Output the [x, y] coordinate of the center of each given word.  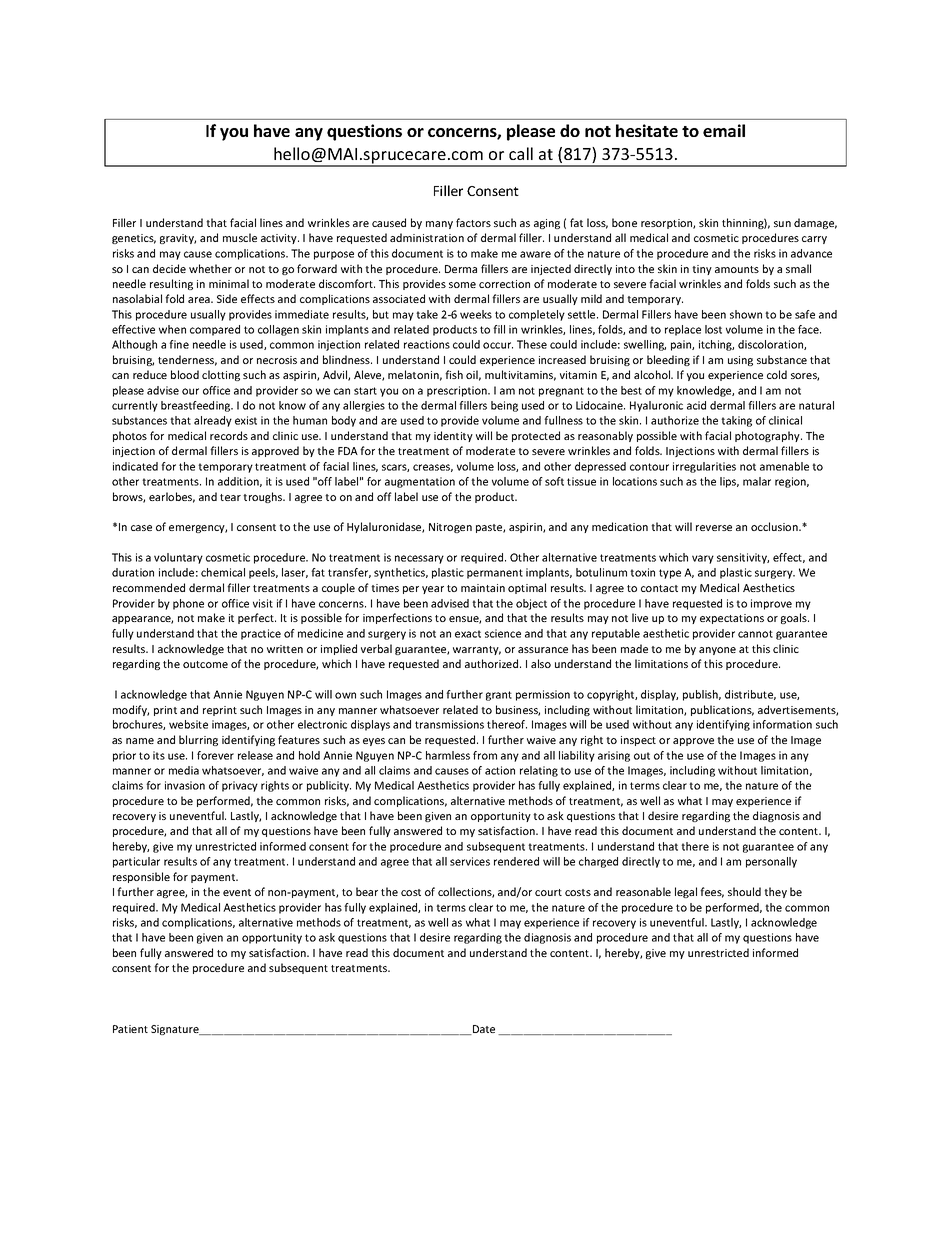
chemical [223, 572]
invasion [185, 785]
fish [454, 374]
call [521, 153]
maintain [483, 588]
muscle [240, 237]
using [740, 361]
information [782, 724]
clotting [221, 375]
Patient [130, 1029]
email [724, 130]
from [485, 755]
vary [703, 559]
